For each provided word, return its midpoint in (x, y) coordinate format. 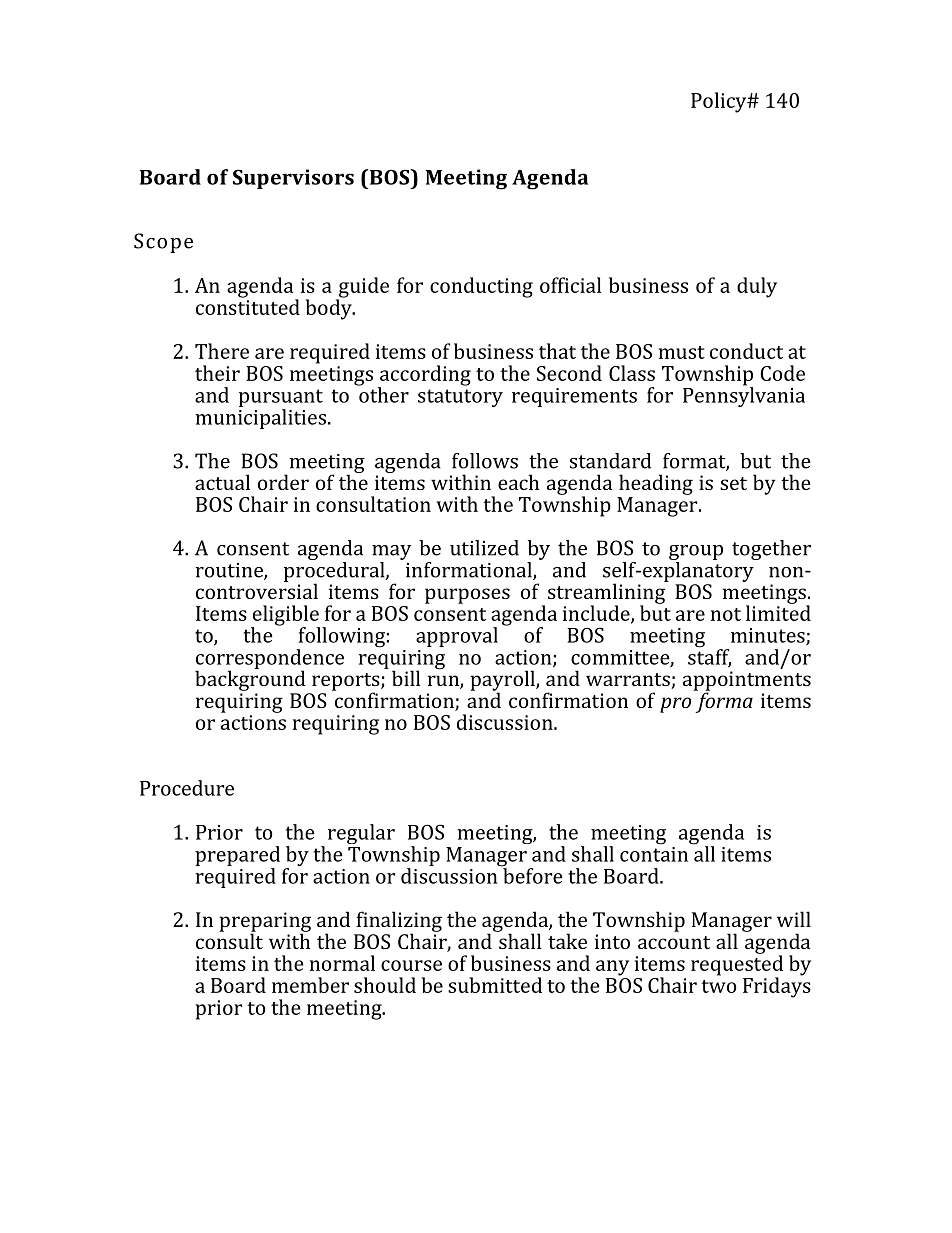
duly (757, 287)
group (696, 554)
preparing (265, 923)
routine (230, 571)
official (570, 285)
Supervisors (293, 179)
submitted (495, 985)
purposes (467, 596)
